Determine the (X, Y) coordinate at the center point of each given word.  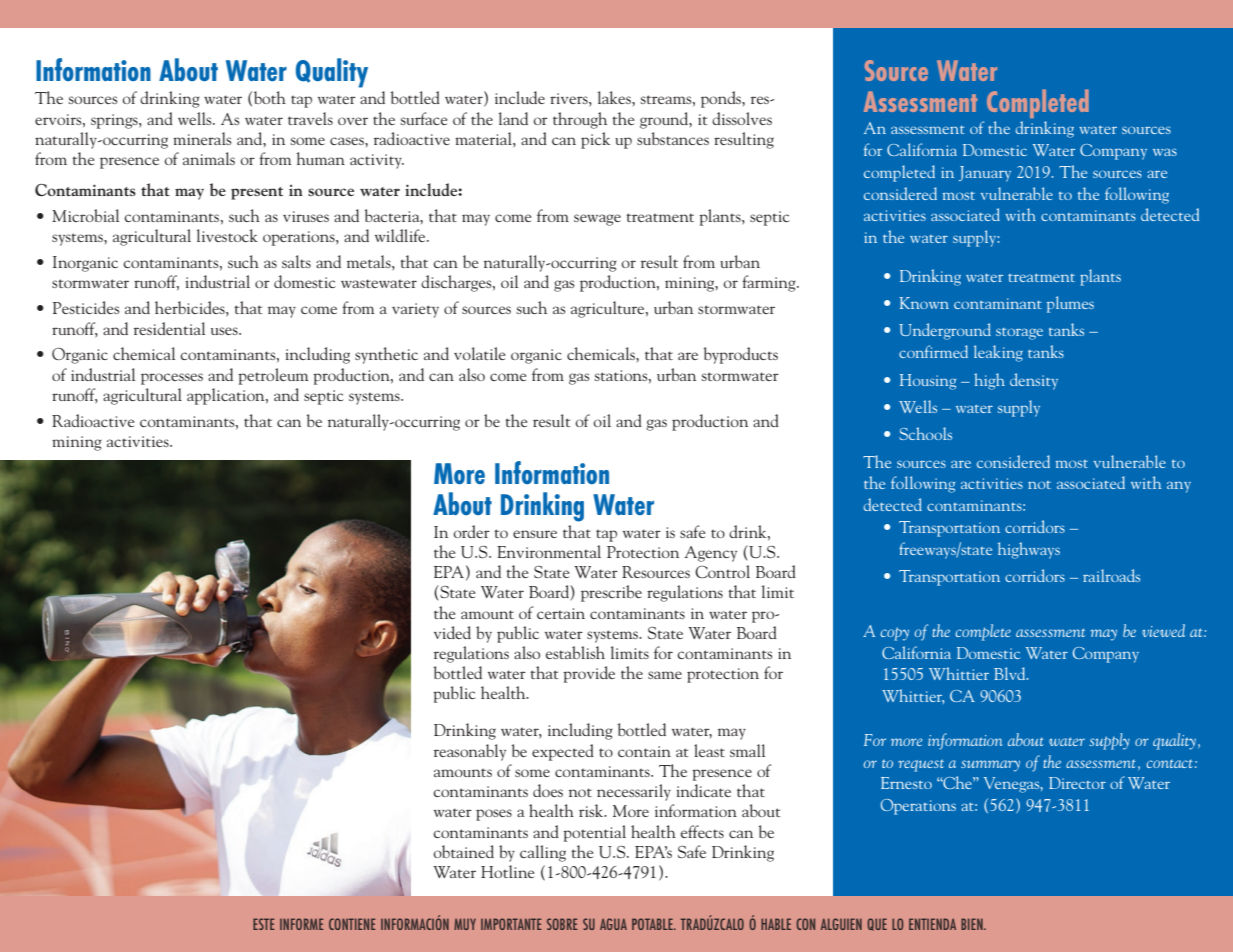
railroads (1111, 575)
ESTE (264, 924)
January (985, 174)
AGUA (613, 924)
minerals (202, 138)
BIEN (973, 924)
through (580, 120)
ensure (535, 534)
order (471, 531)
